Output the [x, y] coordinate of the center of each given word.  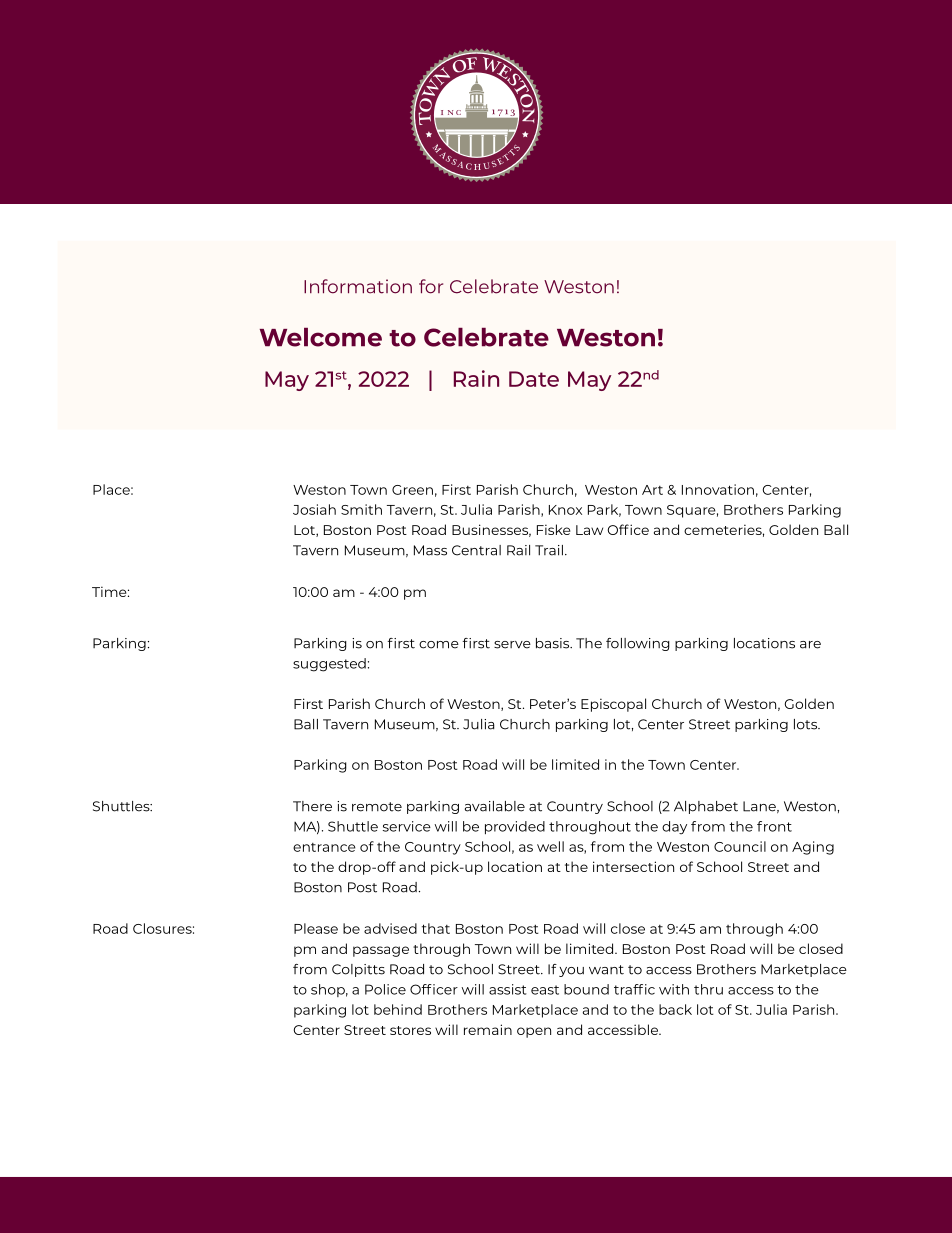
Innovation [718, 489]
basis [554, 643]
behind [398, 1009]
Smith [361, 509]
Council [740, 846]
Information [358, 286]
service [407, 826]
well [550, 846]
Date [534, 379]
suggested [329, 665]
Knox [565, 510]
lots [807, 724]
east [545, 990]
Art [652, 490]
